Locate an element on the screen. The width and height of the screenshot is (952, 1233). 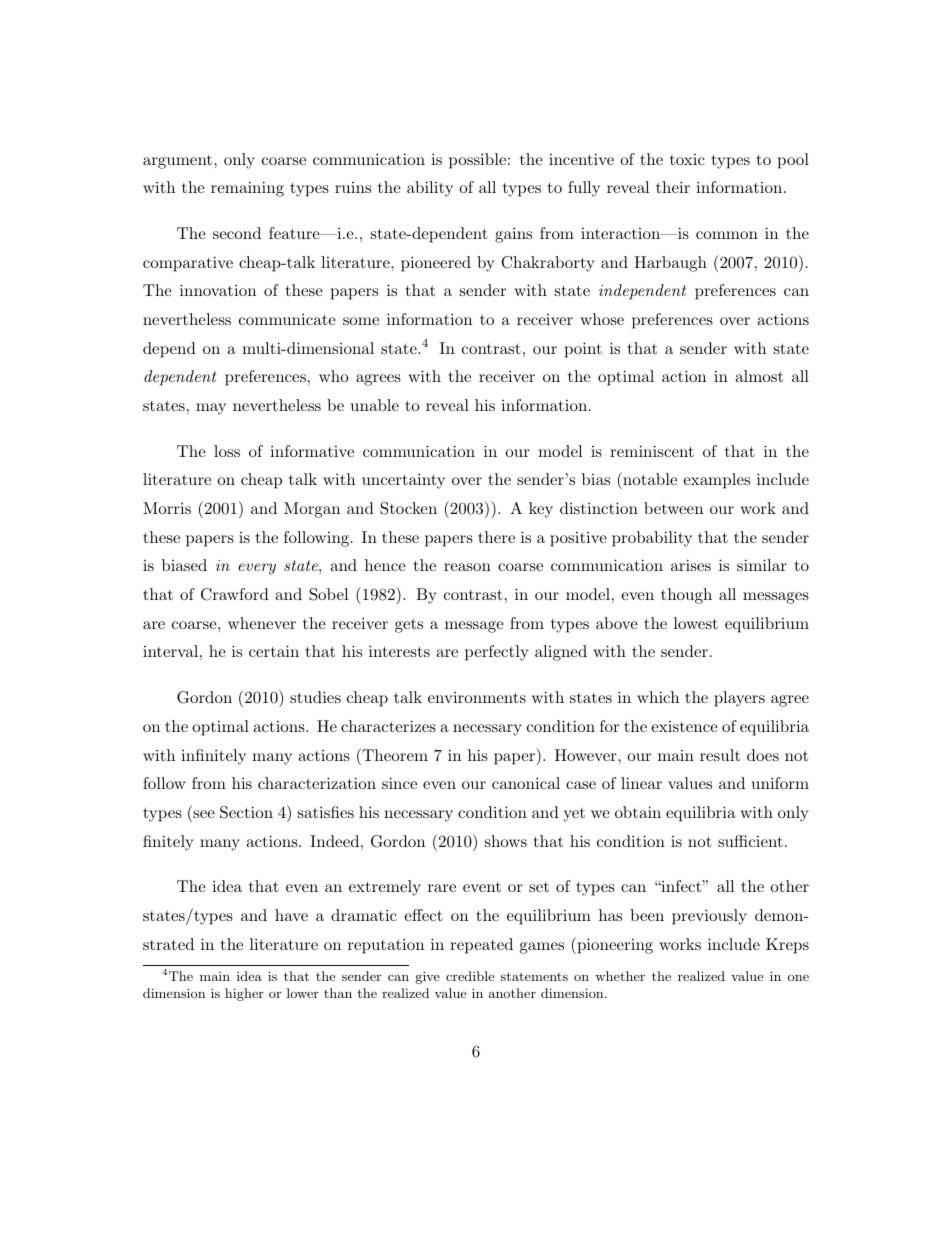
may is located at coordinates (211, 409).
